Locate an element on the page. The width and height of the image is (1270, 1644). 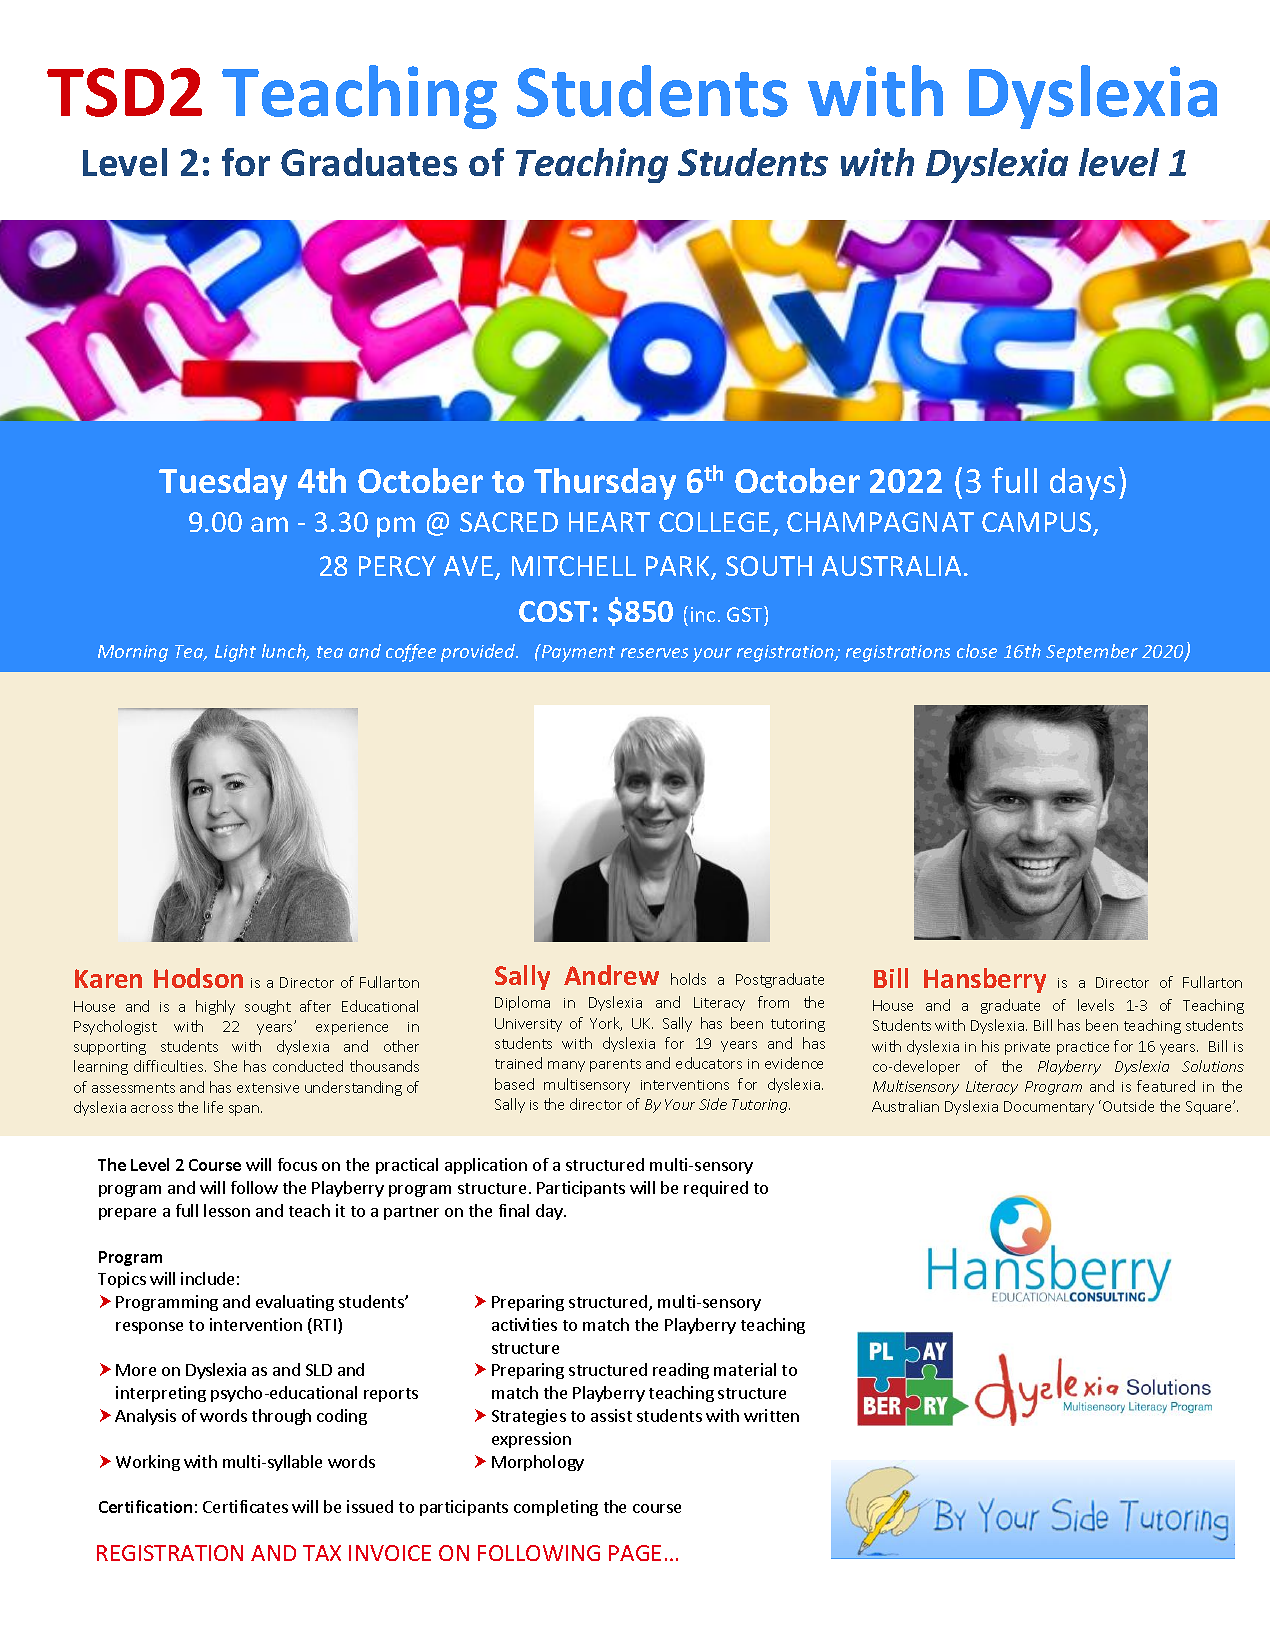
Certificates is located at coordinates (245, 1506).
